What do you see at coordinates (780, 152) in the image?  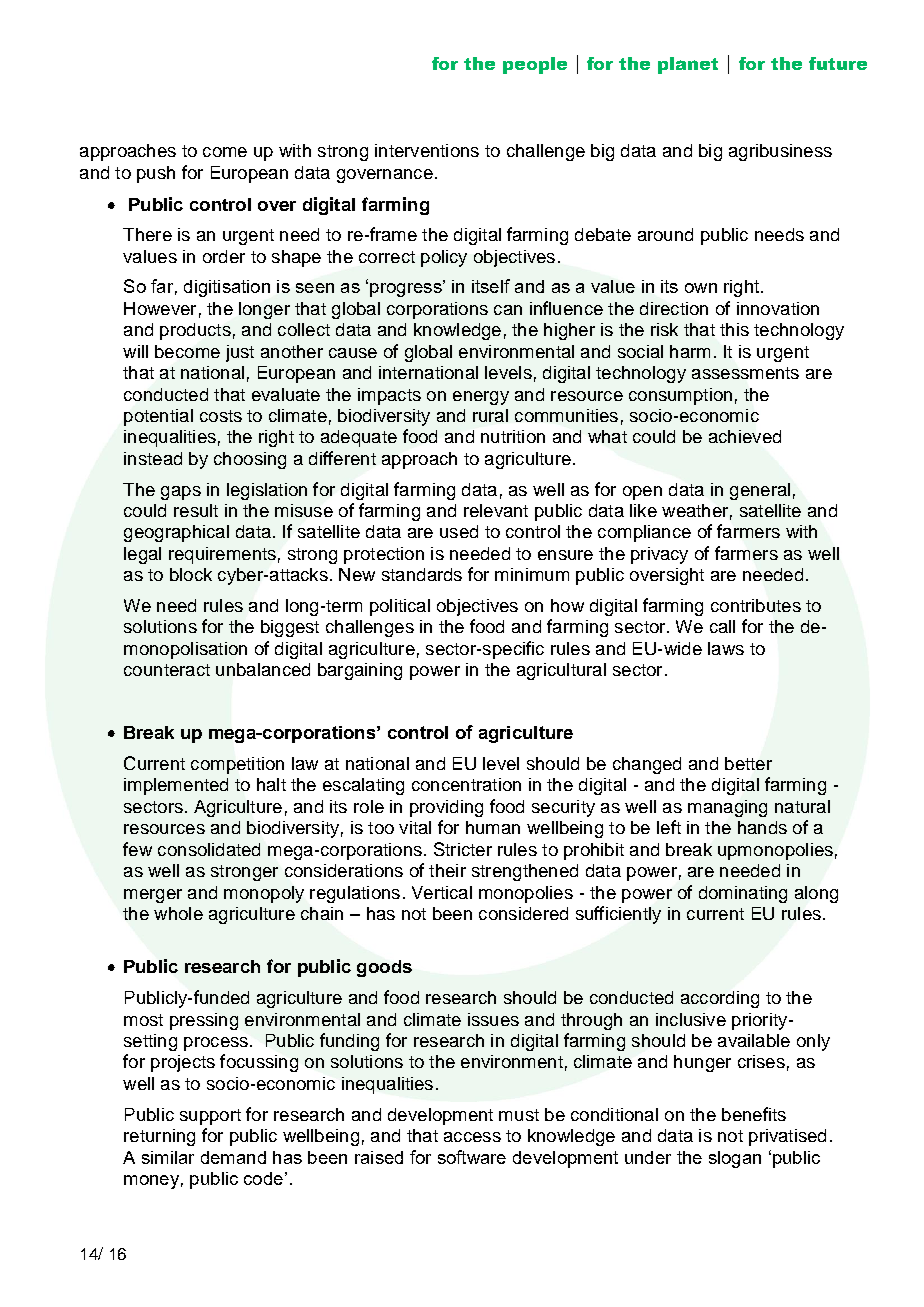 I see `agribusiness` at bounding box center [780, 152].
